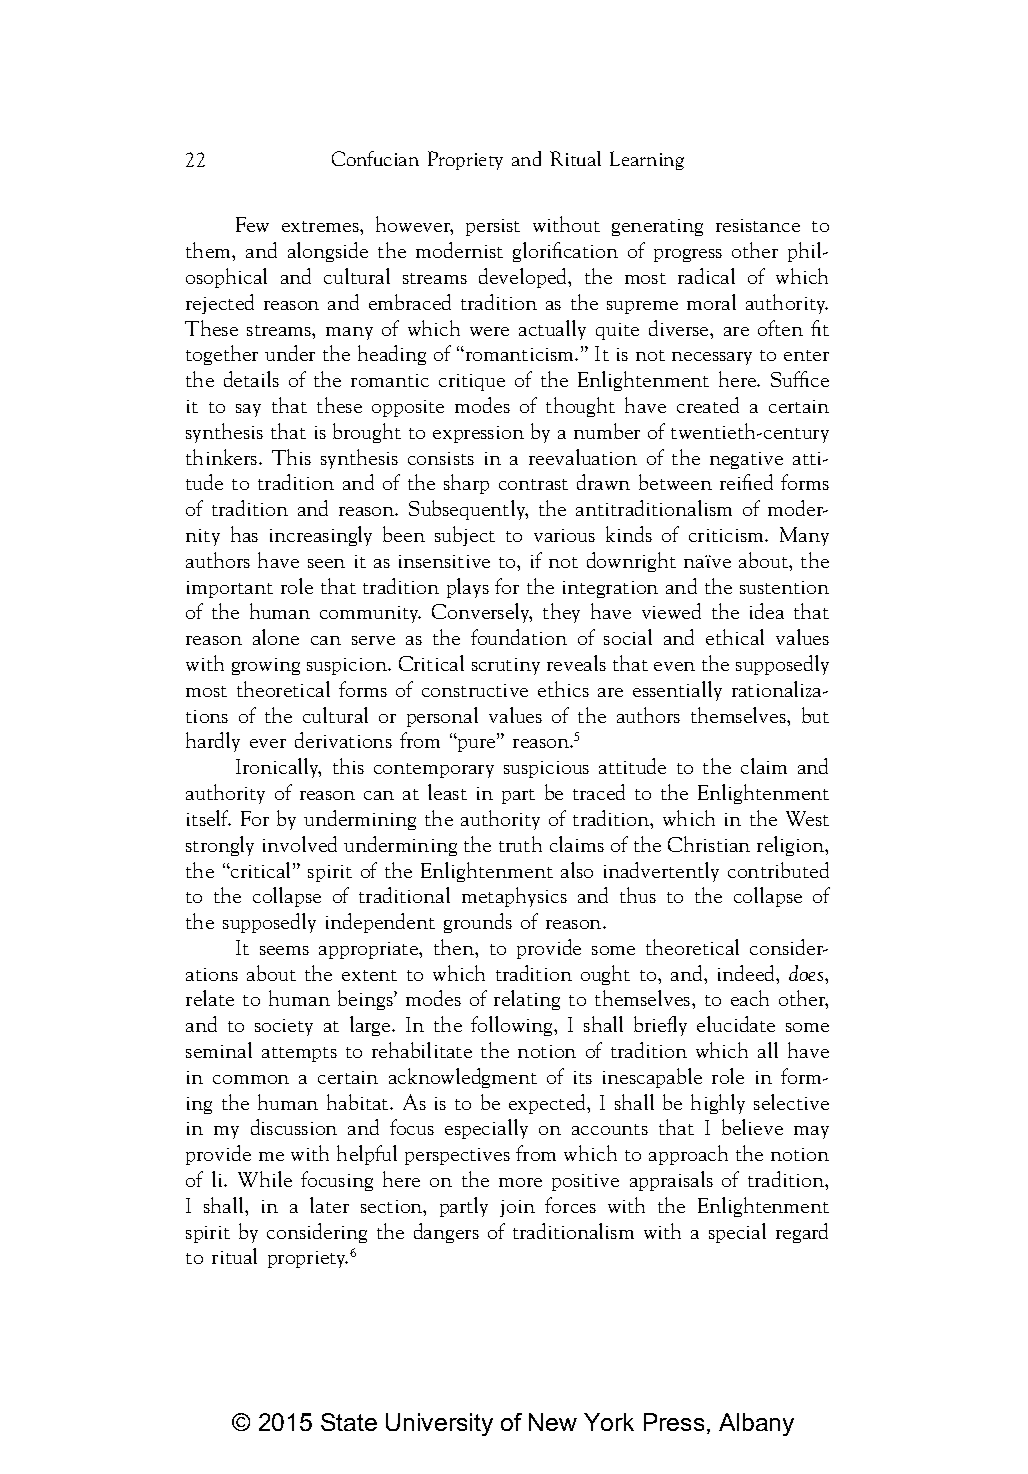  What do you see at coordinates (756, 1424) in the image?
I see `Albany` at bounding box center [756, 1424].
